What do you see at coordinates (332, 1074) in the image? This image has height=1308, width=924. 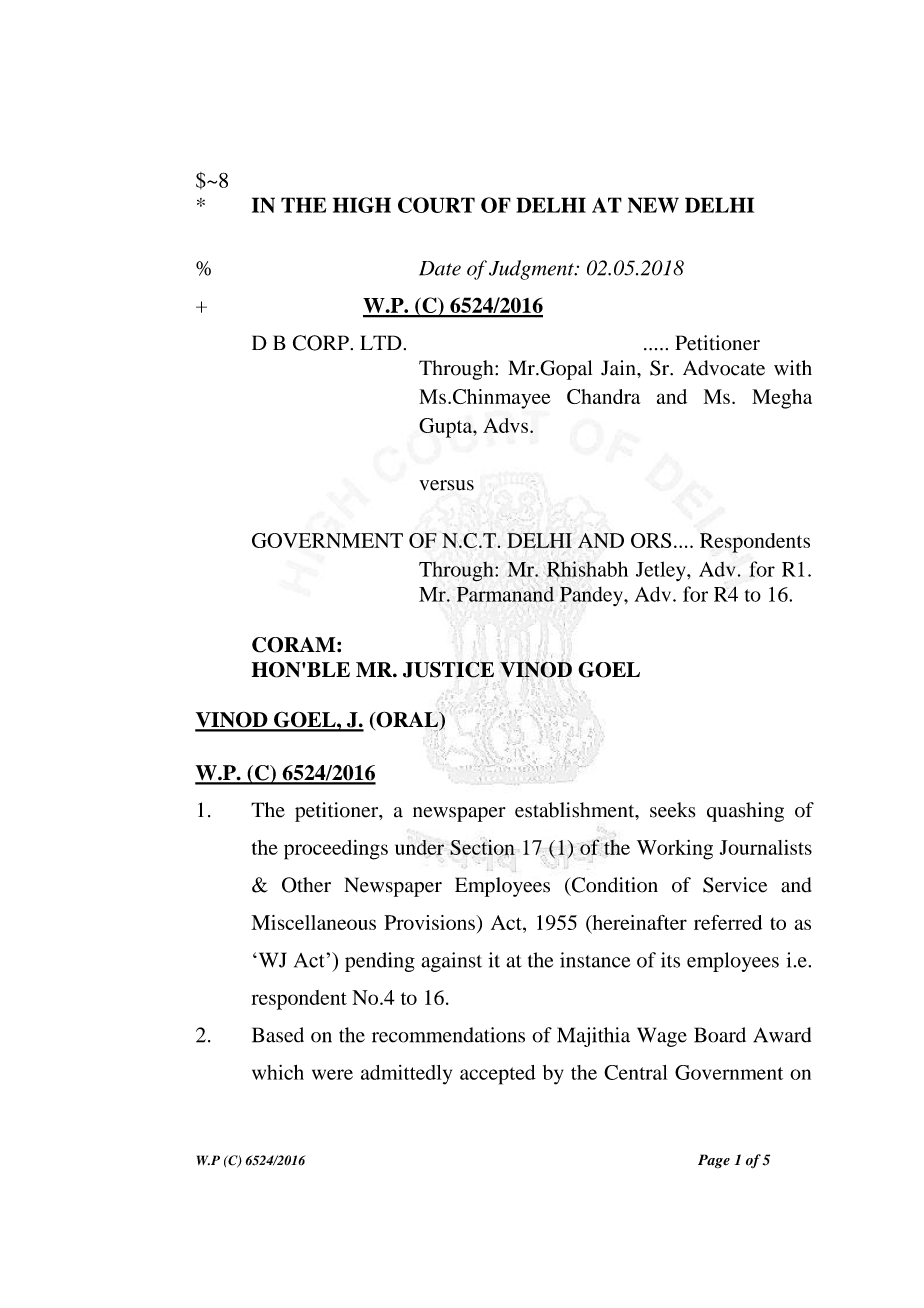 I see `were` at bounding box center [332, 1074].
